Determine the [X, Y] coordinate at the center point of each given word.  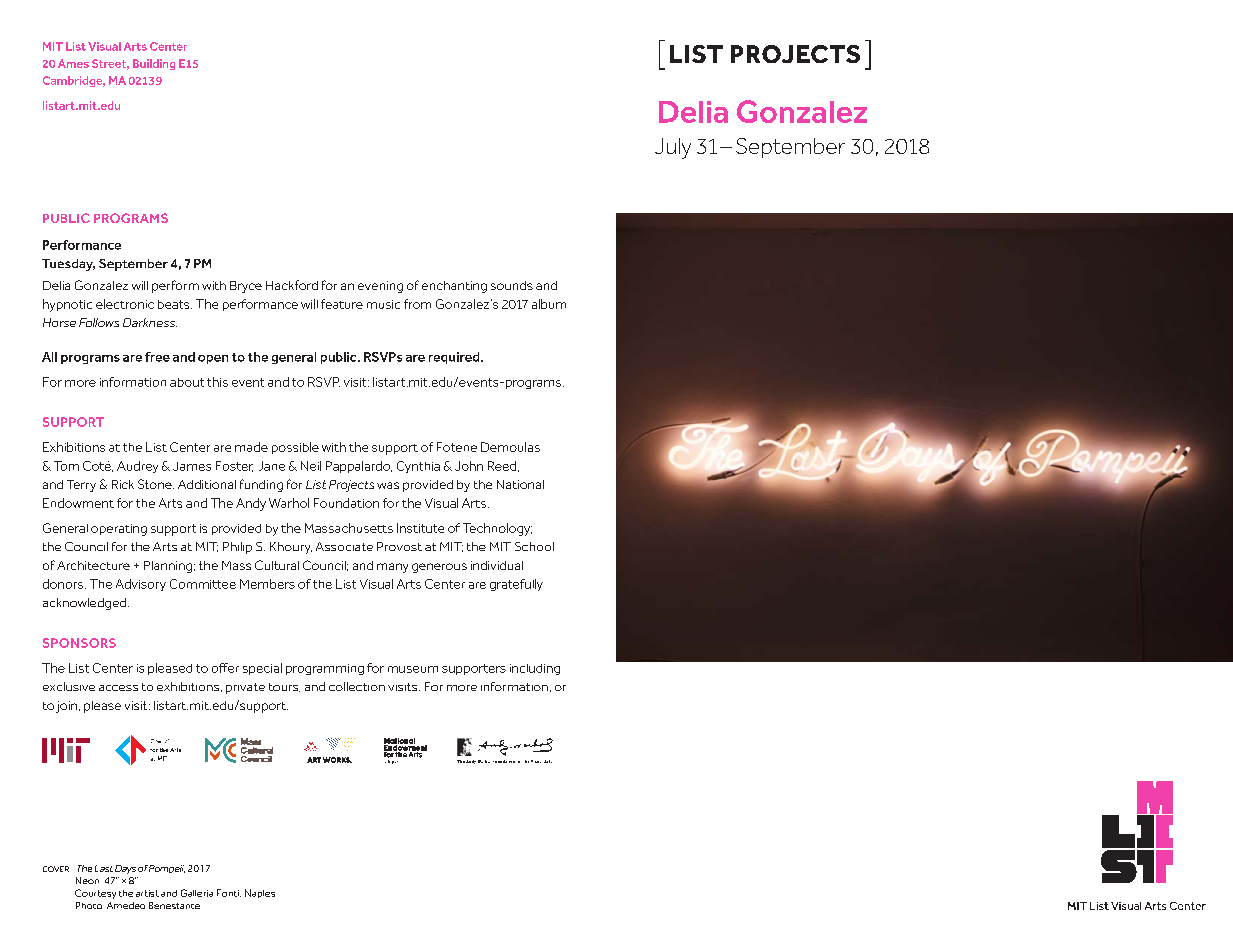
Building [154, 64]
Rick [123, 484]
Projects [351, 486]
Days [125, 869]
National [520, 484]
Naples [260, 893]
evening [380, 287]
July [673, 148]
